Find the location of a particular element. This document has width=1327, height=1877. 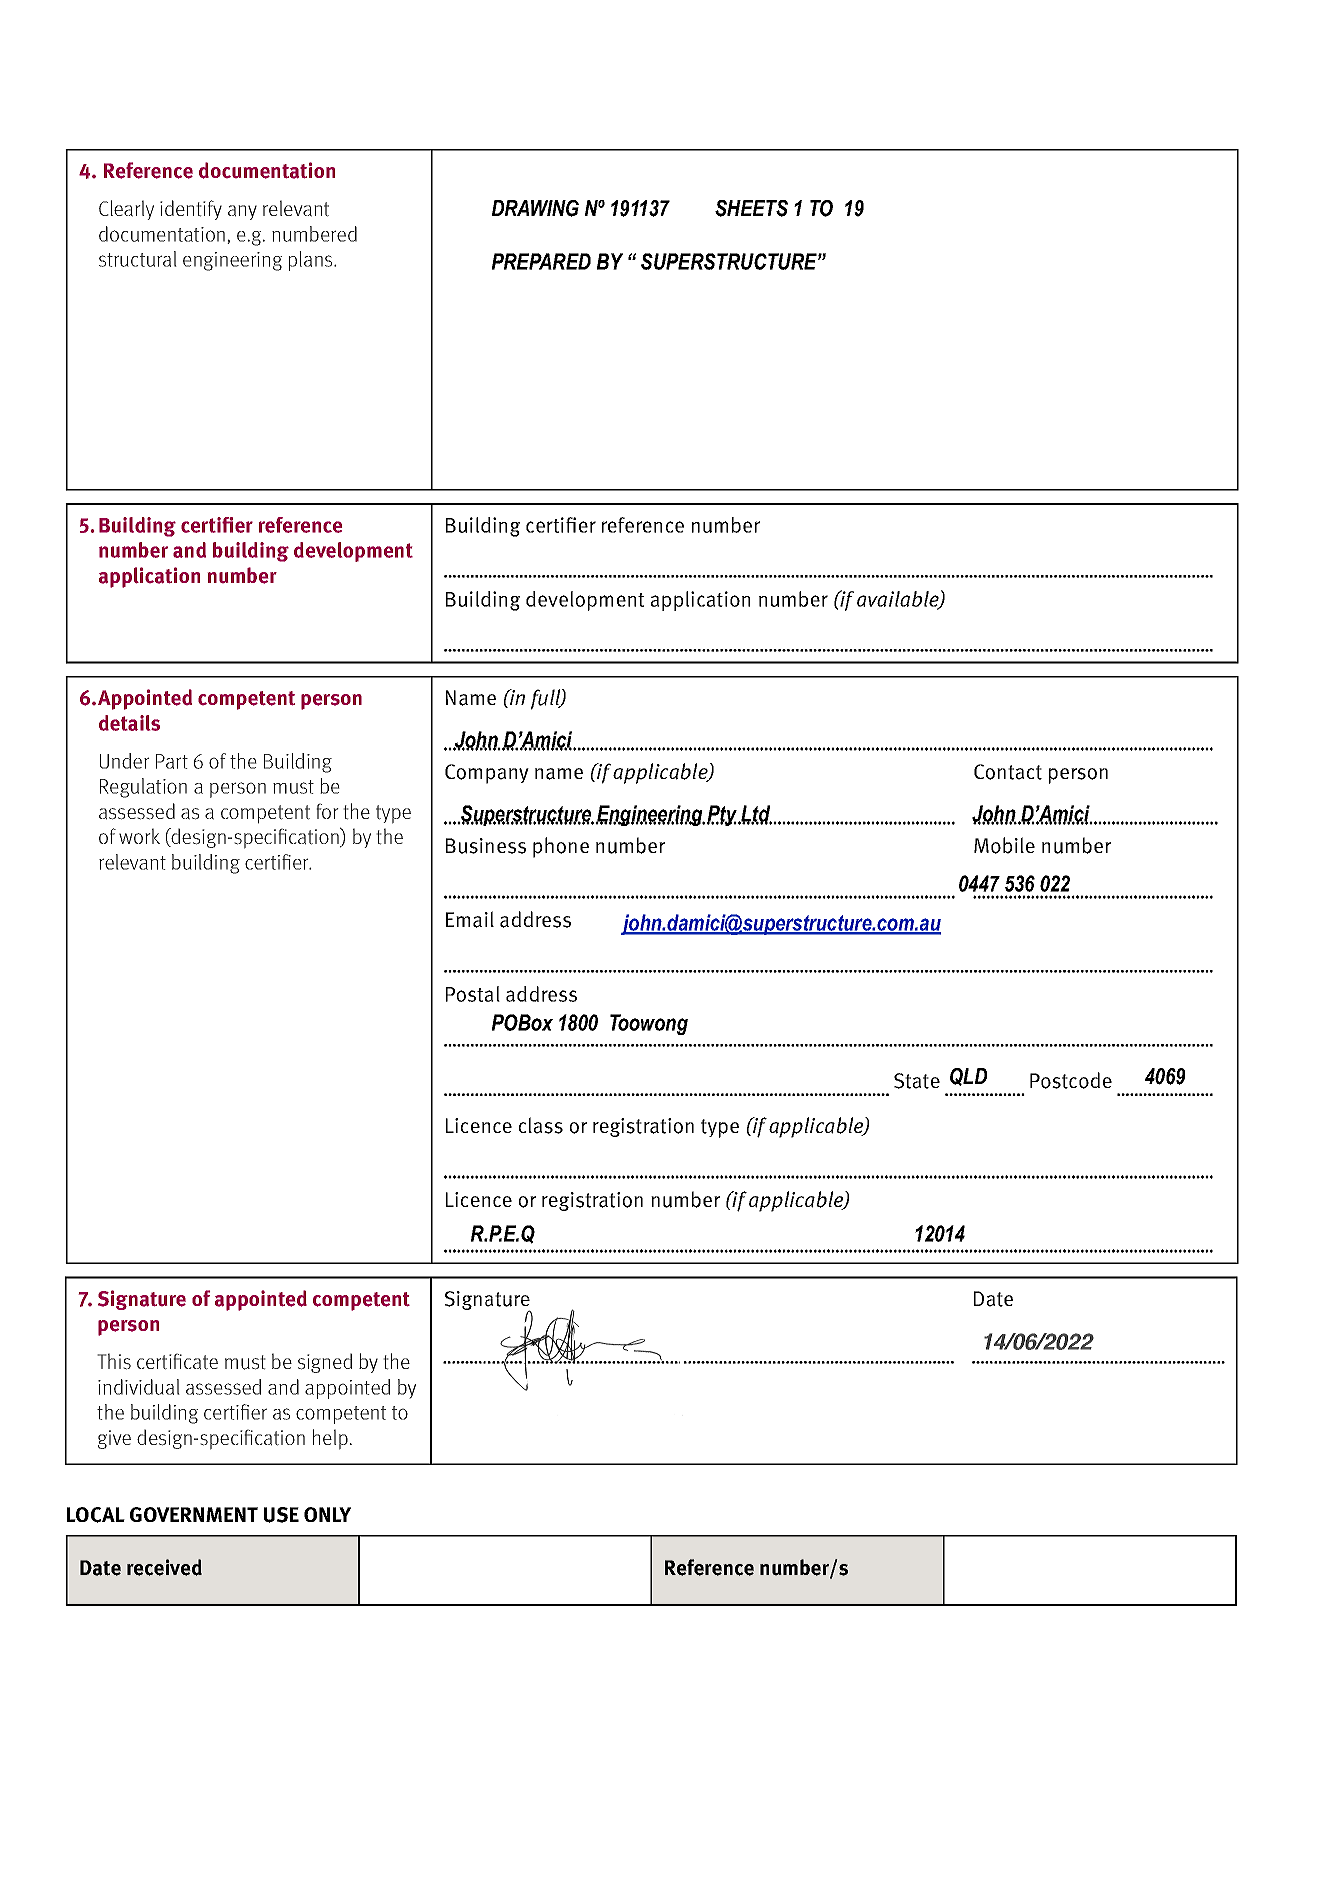

State is located at coordinates (917, 1081).
